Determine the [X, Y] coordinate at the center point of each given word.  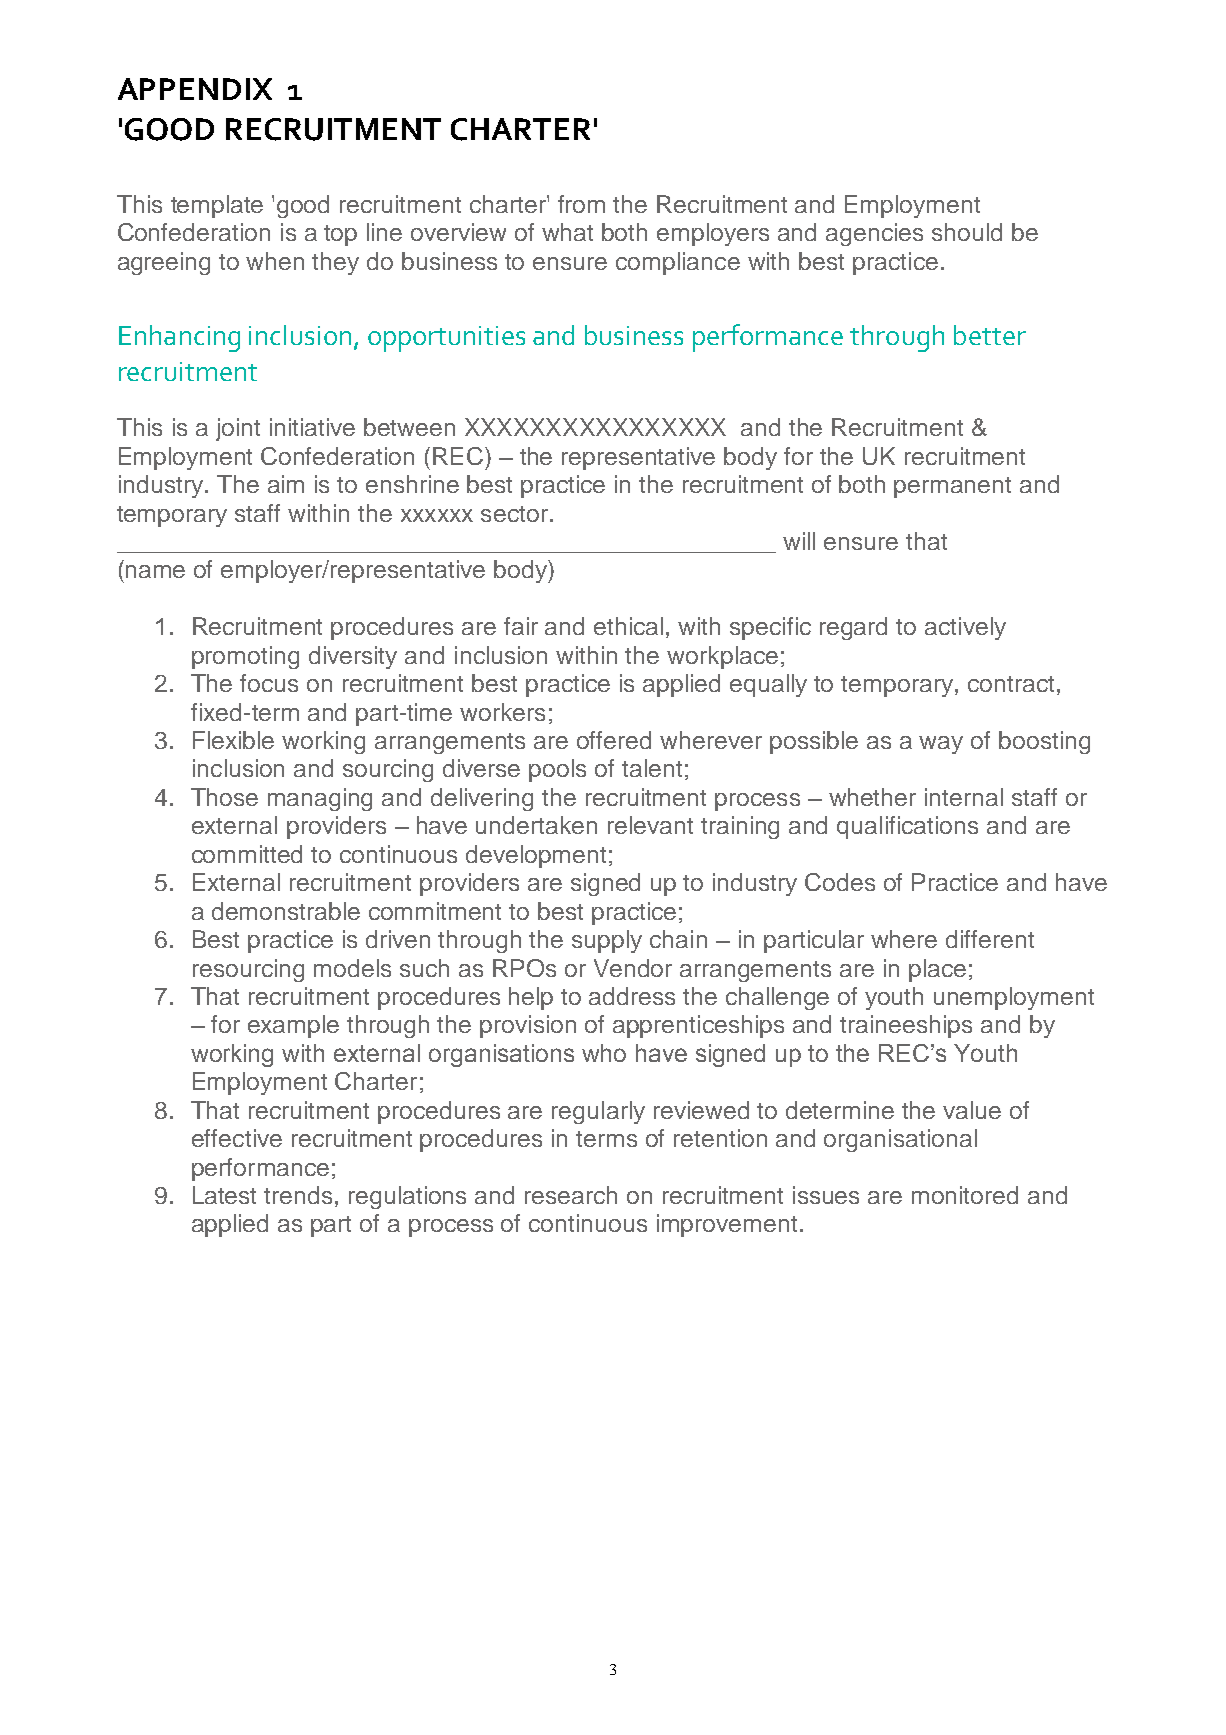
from [581, 204]
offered [614, 740]
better [990, 335]
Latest [224, 1195]
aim [286, 484]
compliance [678, 263]
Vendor [633, 968]
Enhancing [179, 338]
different [990, 939]
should [967, 232]
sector [514, 514]
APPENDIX [195, 89]
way [941, 745]
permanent [952, 487]
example [293, 1026]
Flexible [233, 740]
